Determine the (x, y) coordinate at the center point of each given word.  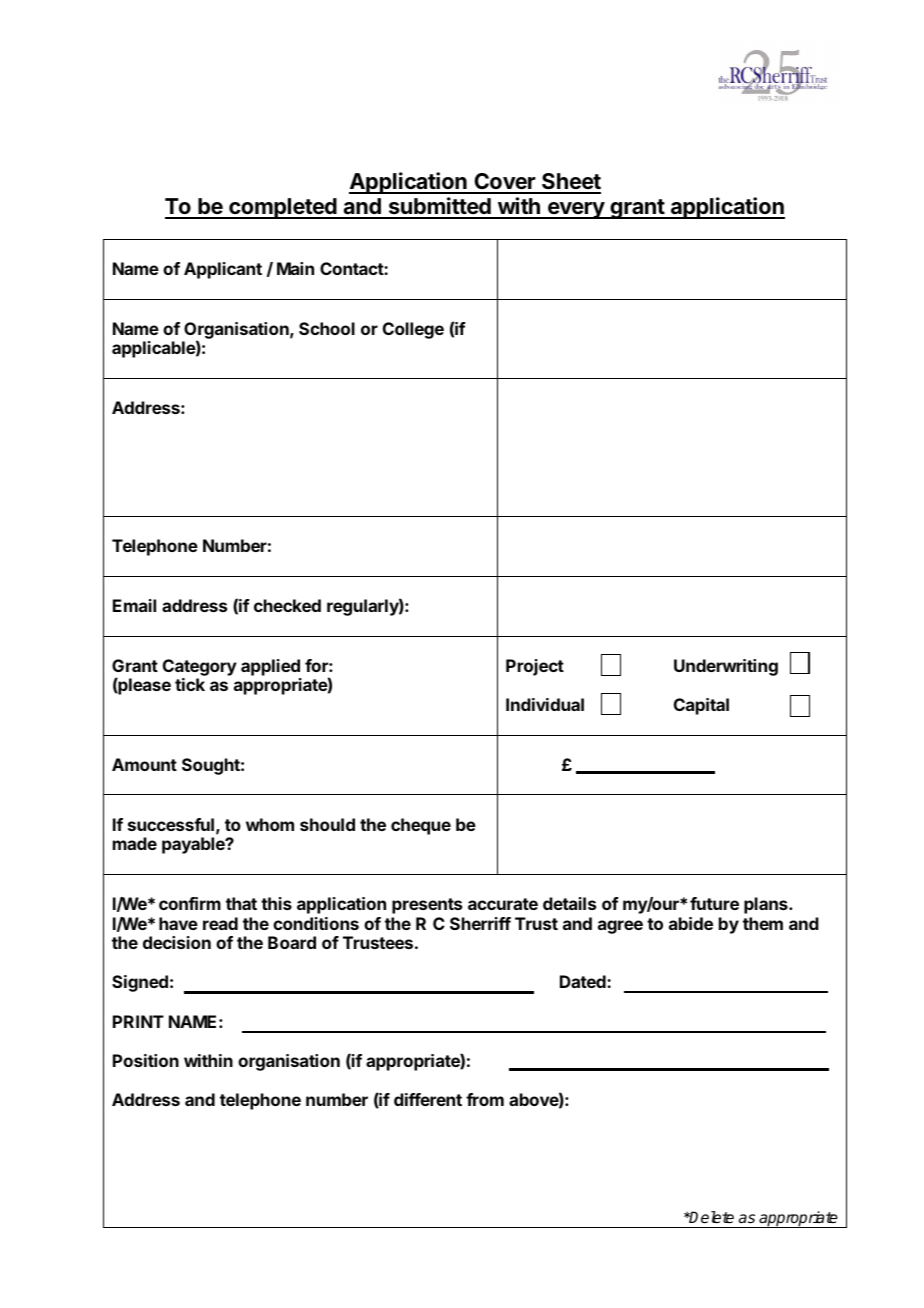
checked (287, 605)
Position (146, 1060)
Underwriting (726, 667)
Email (134, 605)
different (428, 1099)
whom (270, 824)
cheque (421, 826)
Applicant (223, 270)
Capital (701, 706)
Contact (352, 268)
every (575, 210)
